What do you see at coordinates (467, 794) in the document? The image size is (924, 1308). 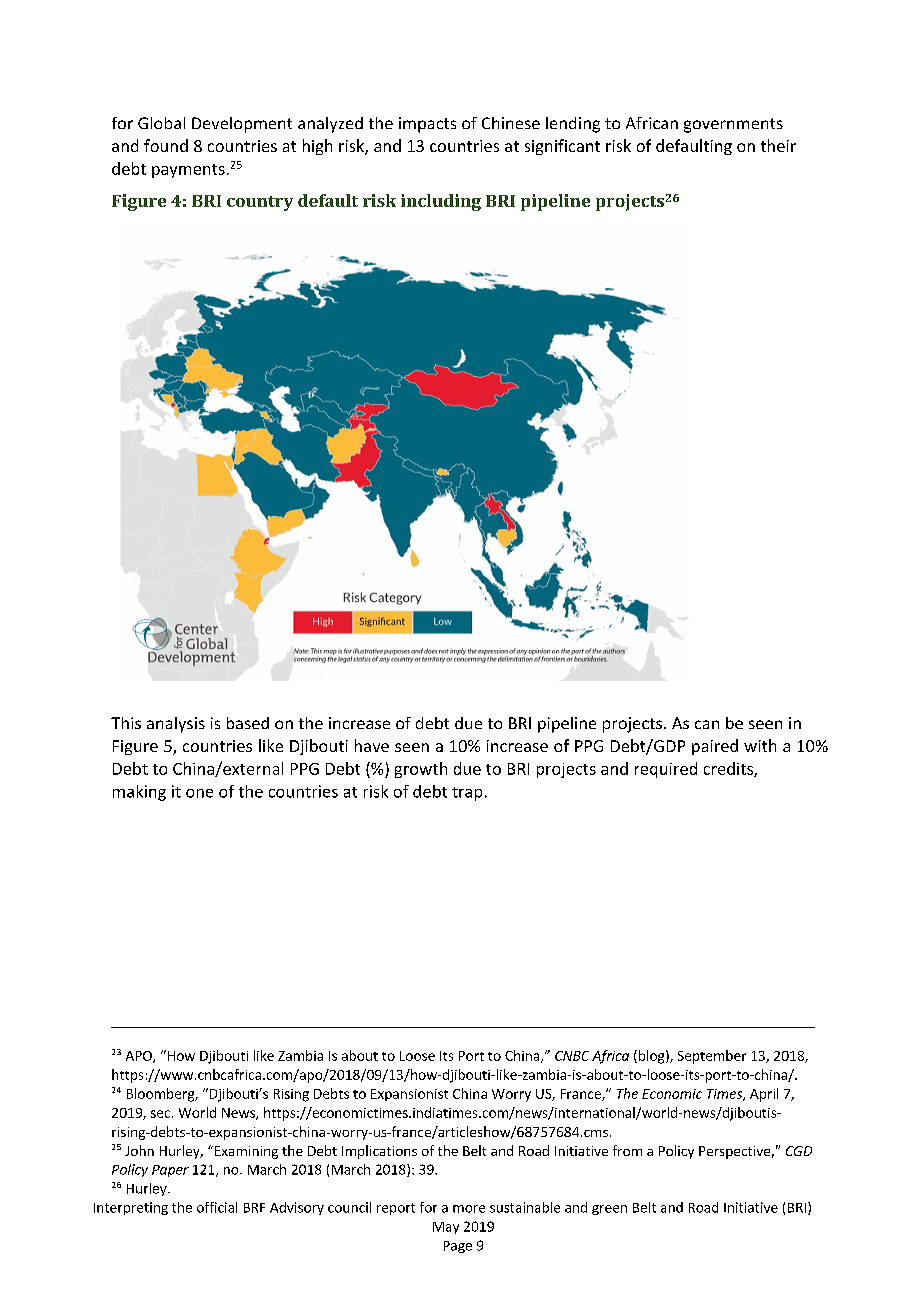 I see `trap` at bounding box center [467, 794].
